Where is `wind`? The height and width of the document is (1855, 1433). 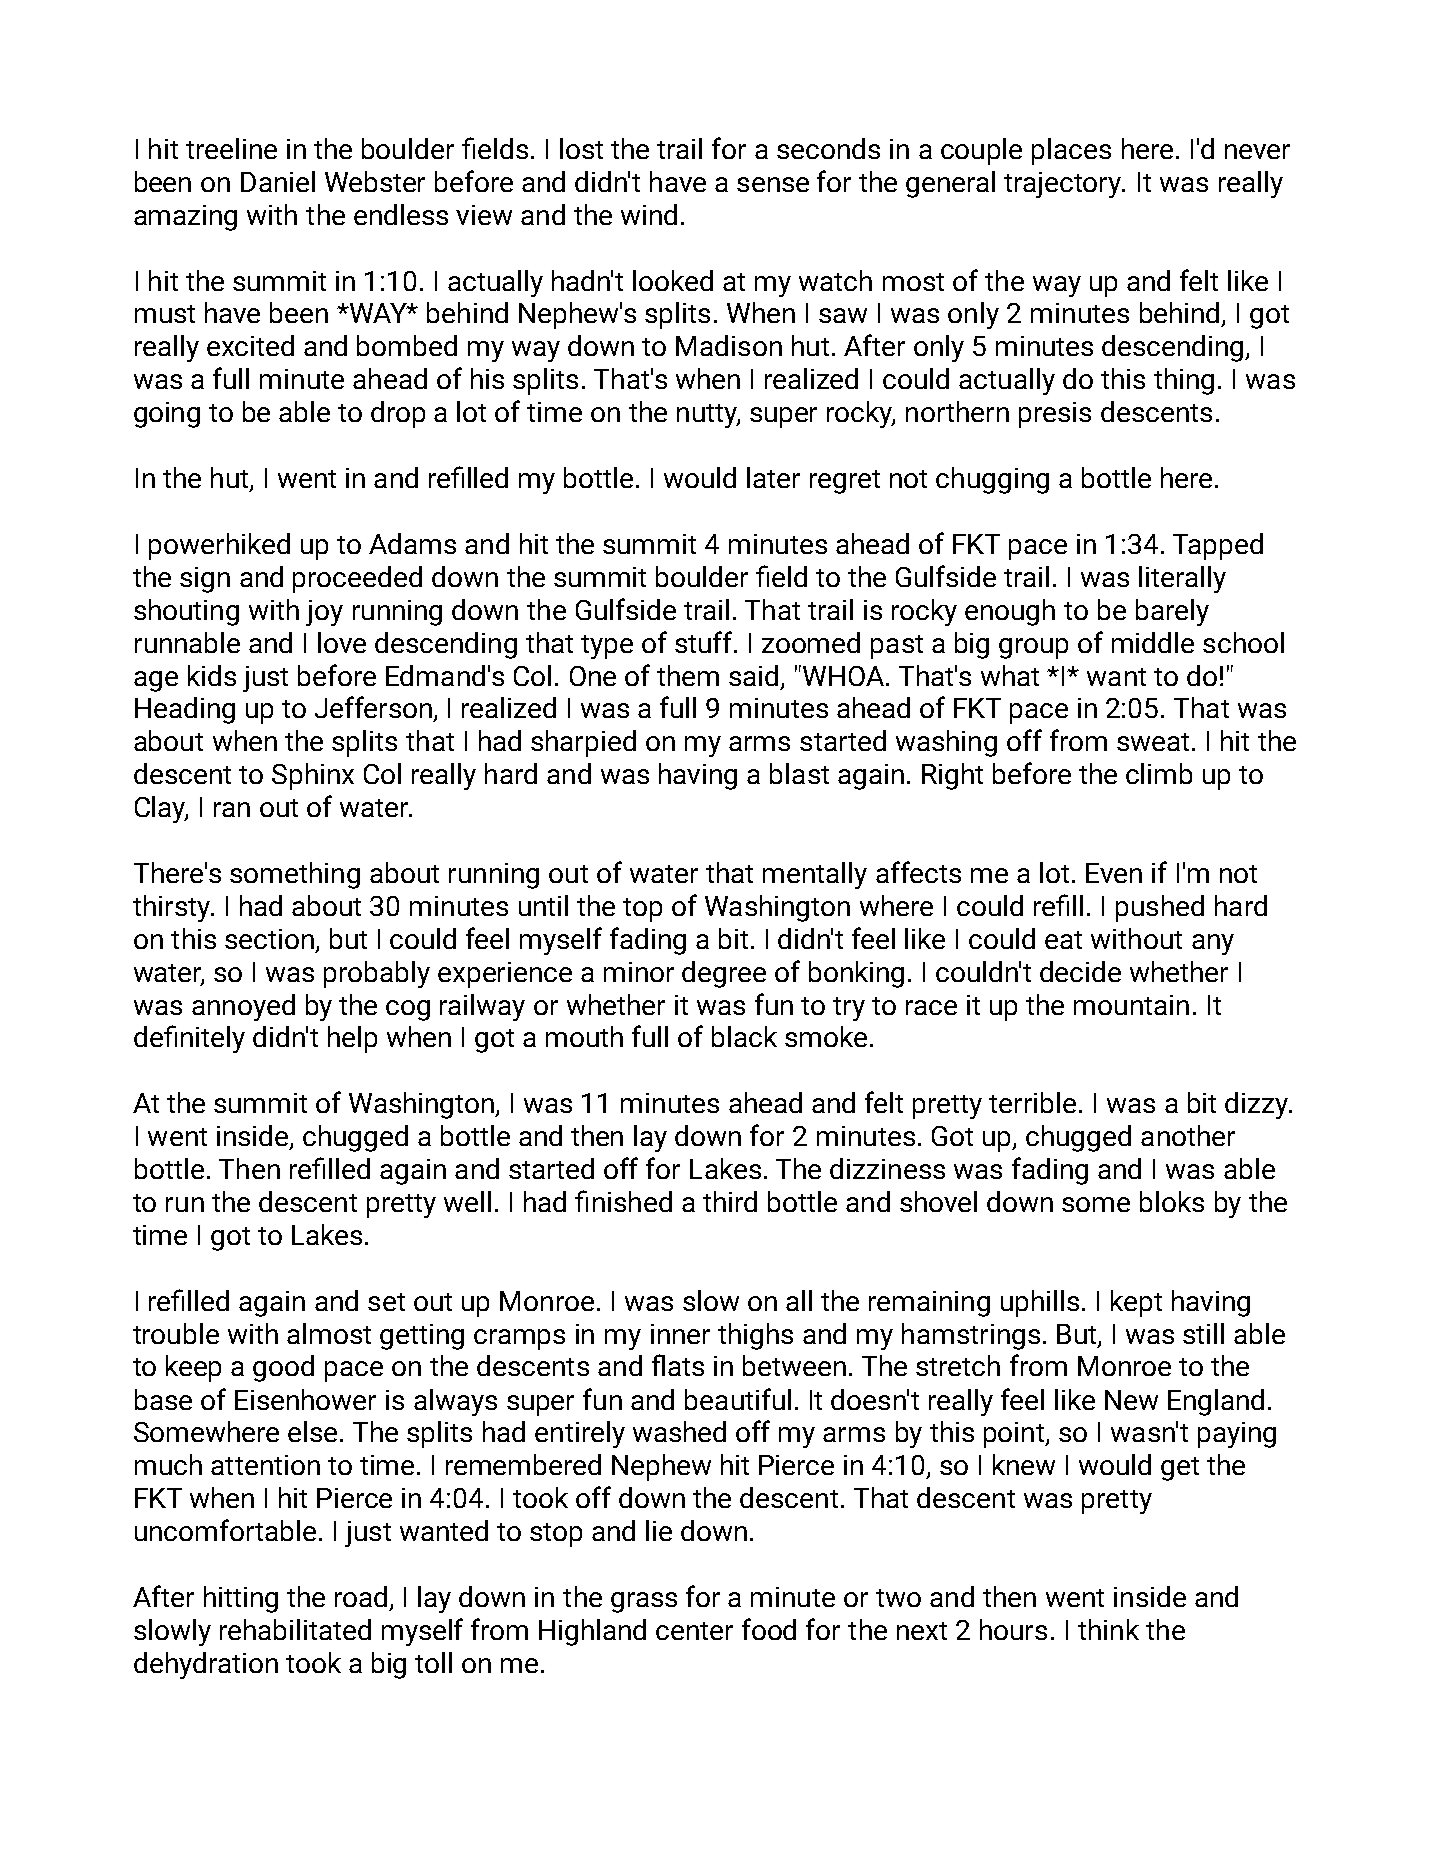
wind is located at coordinates (649, 214).
